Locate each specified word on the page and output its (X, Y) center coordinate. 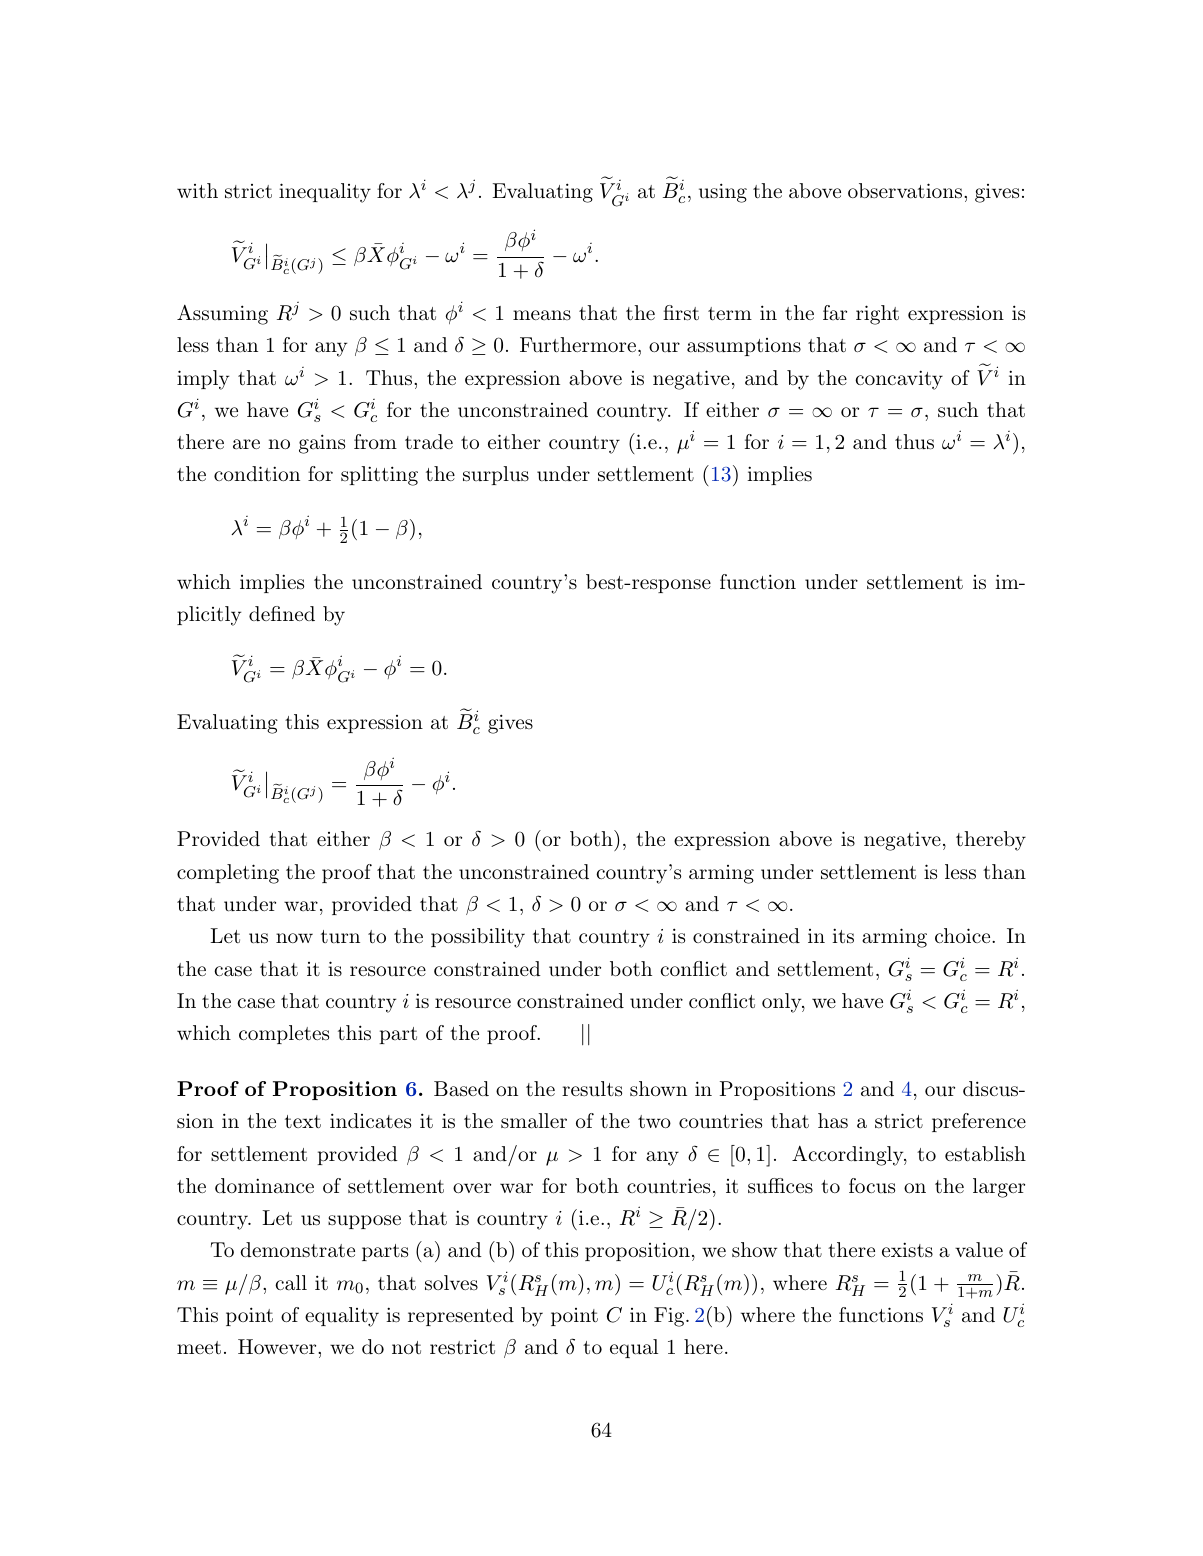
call (291, 1283)
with (197, 190)
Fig (670, 1317)
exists (907, 1249)
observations (905, 191)
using (723, 193)
